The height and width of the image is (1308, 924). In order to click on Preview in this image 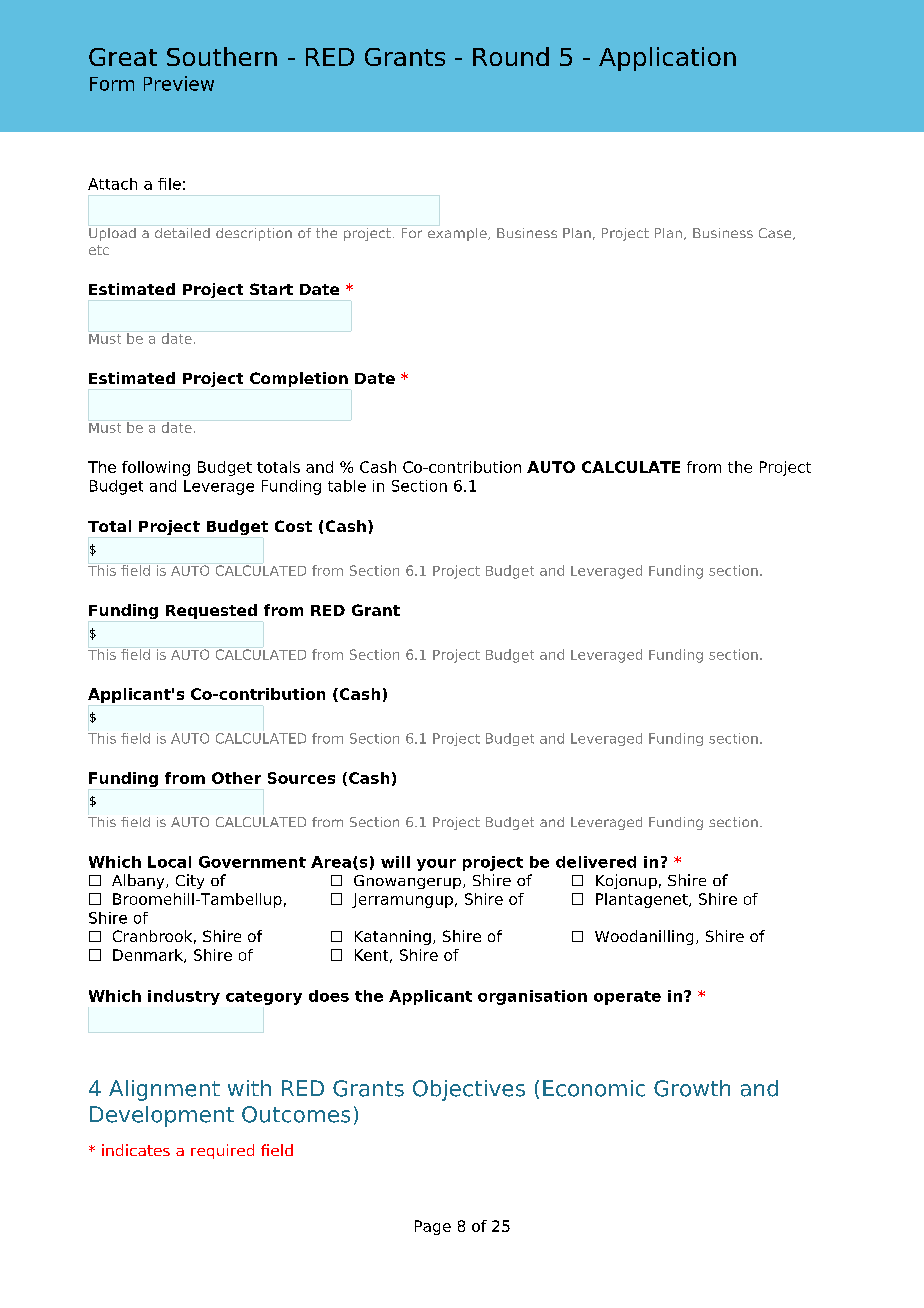, I will do `click(179, 83)`.
